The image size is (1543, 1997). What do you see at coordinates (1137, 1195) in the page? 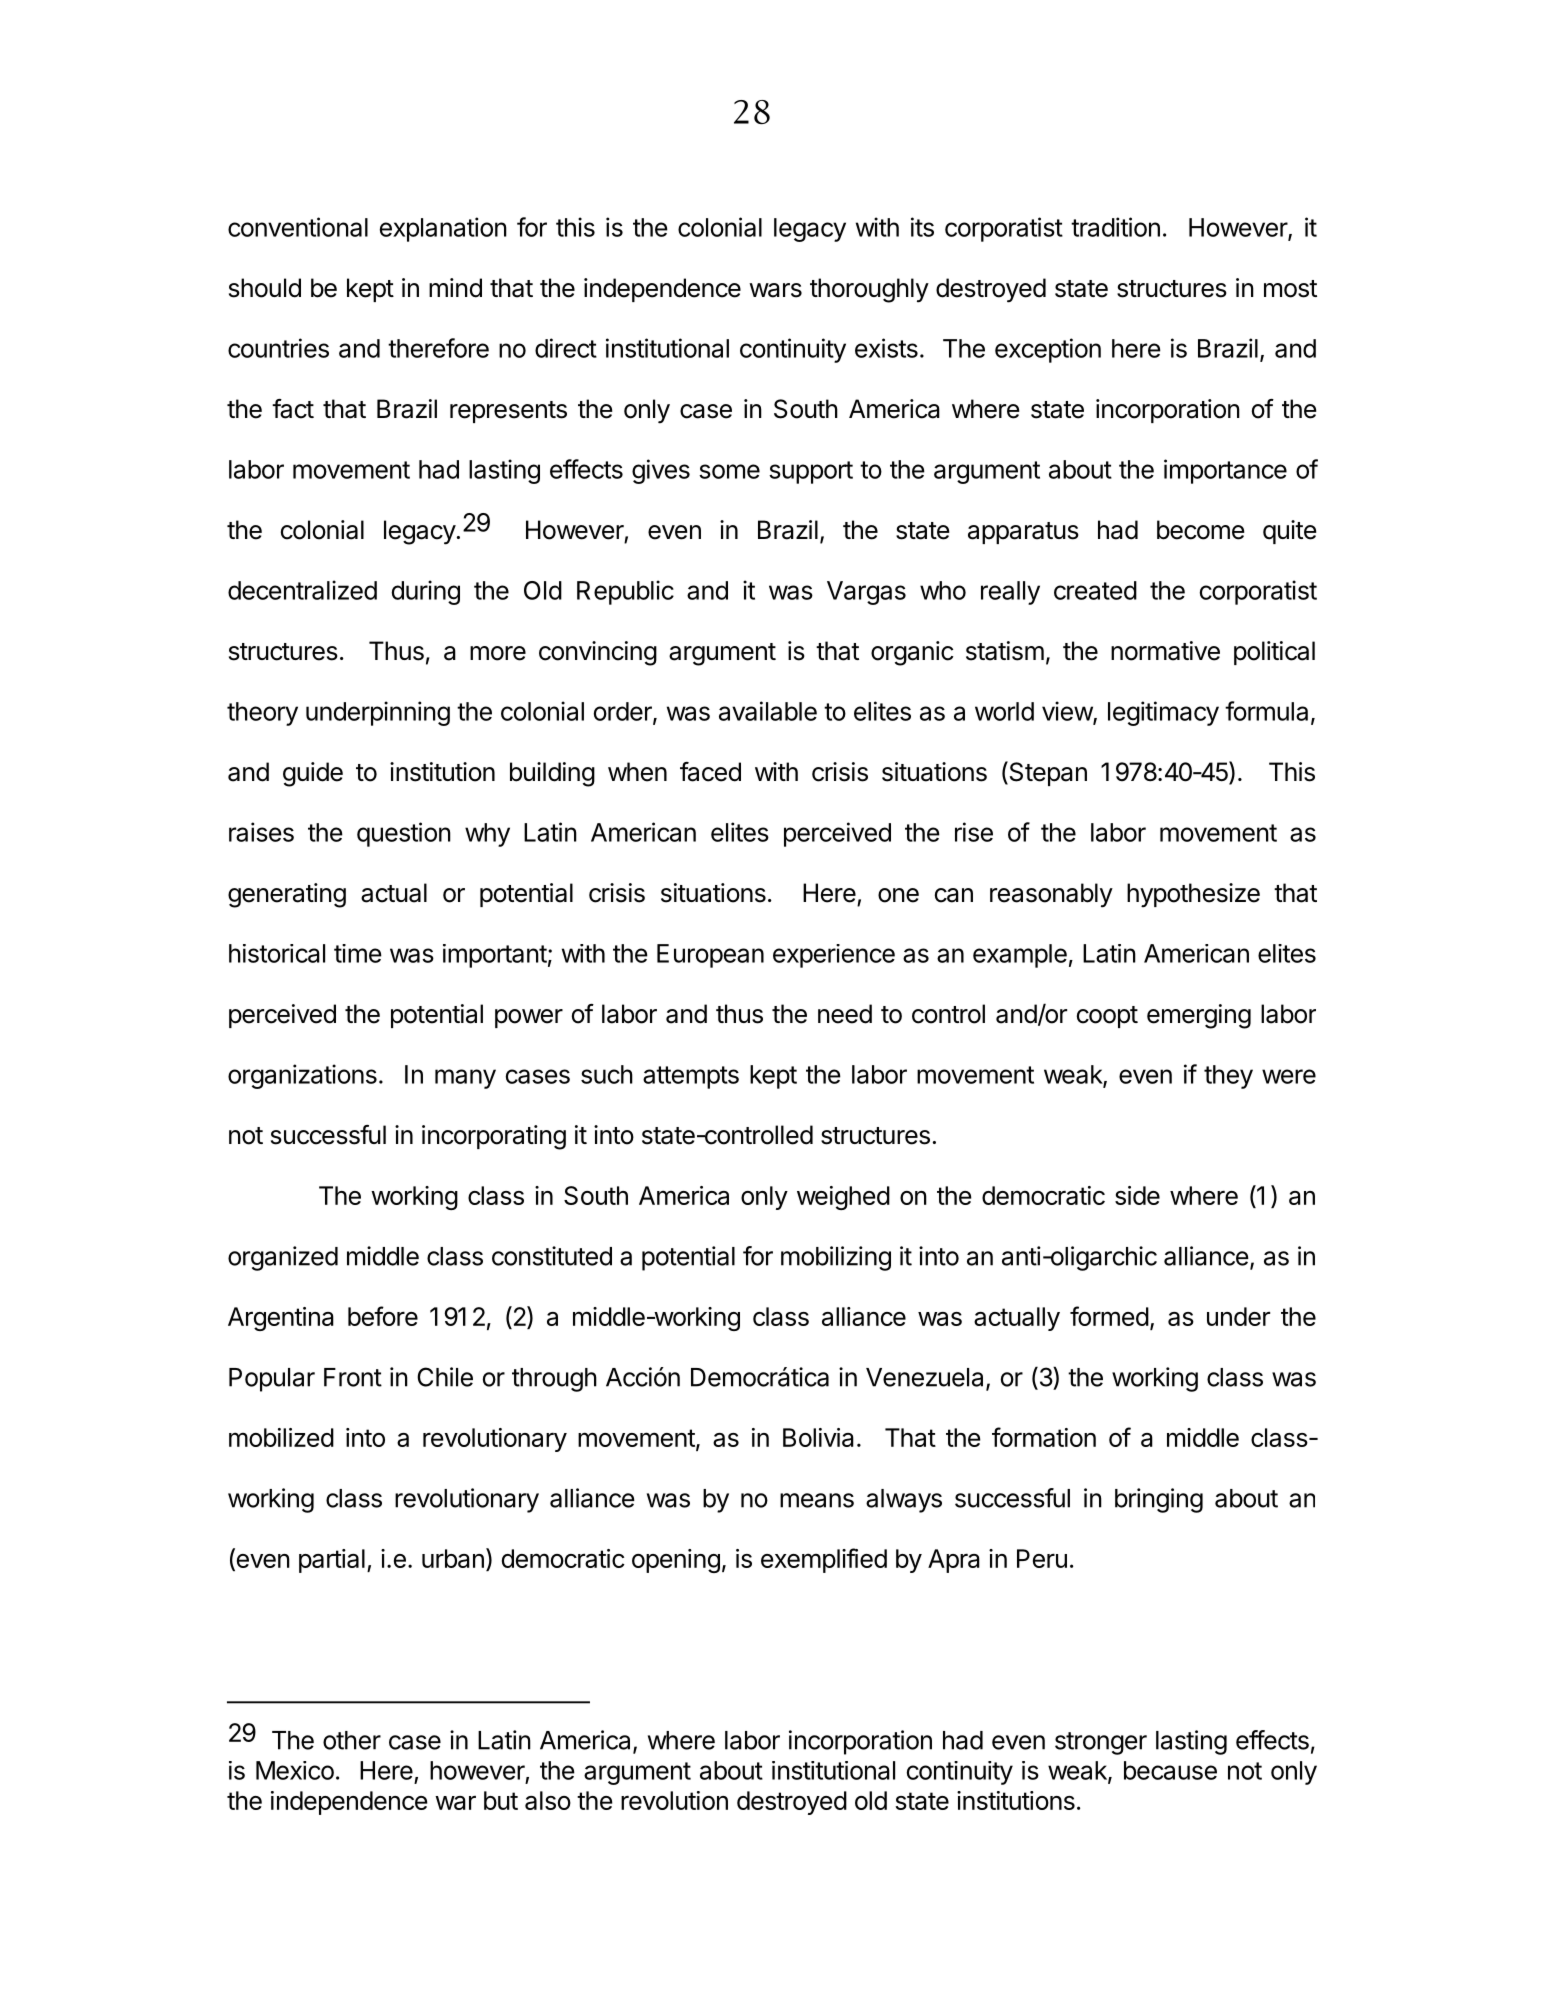
I see `side` at bounding box center [1137, 1195].
